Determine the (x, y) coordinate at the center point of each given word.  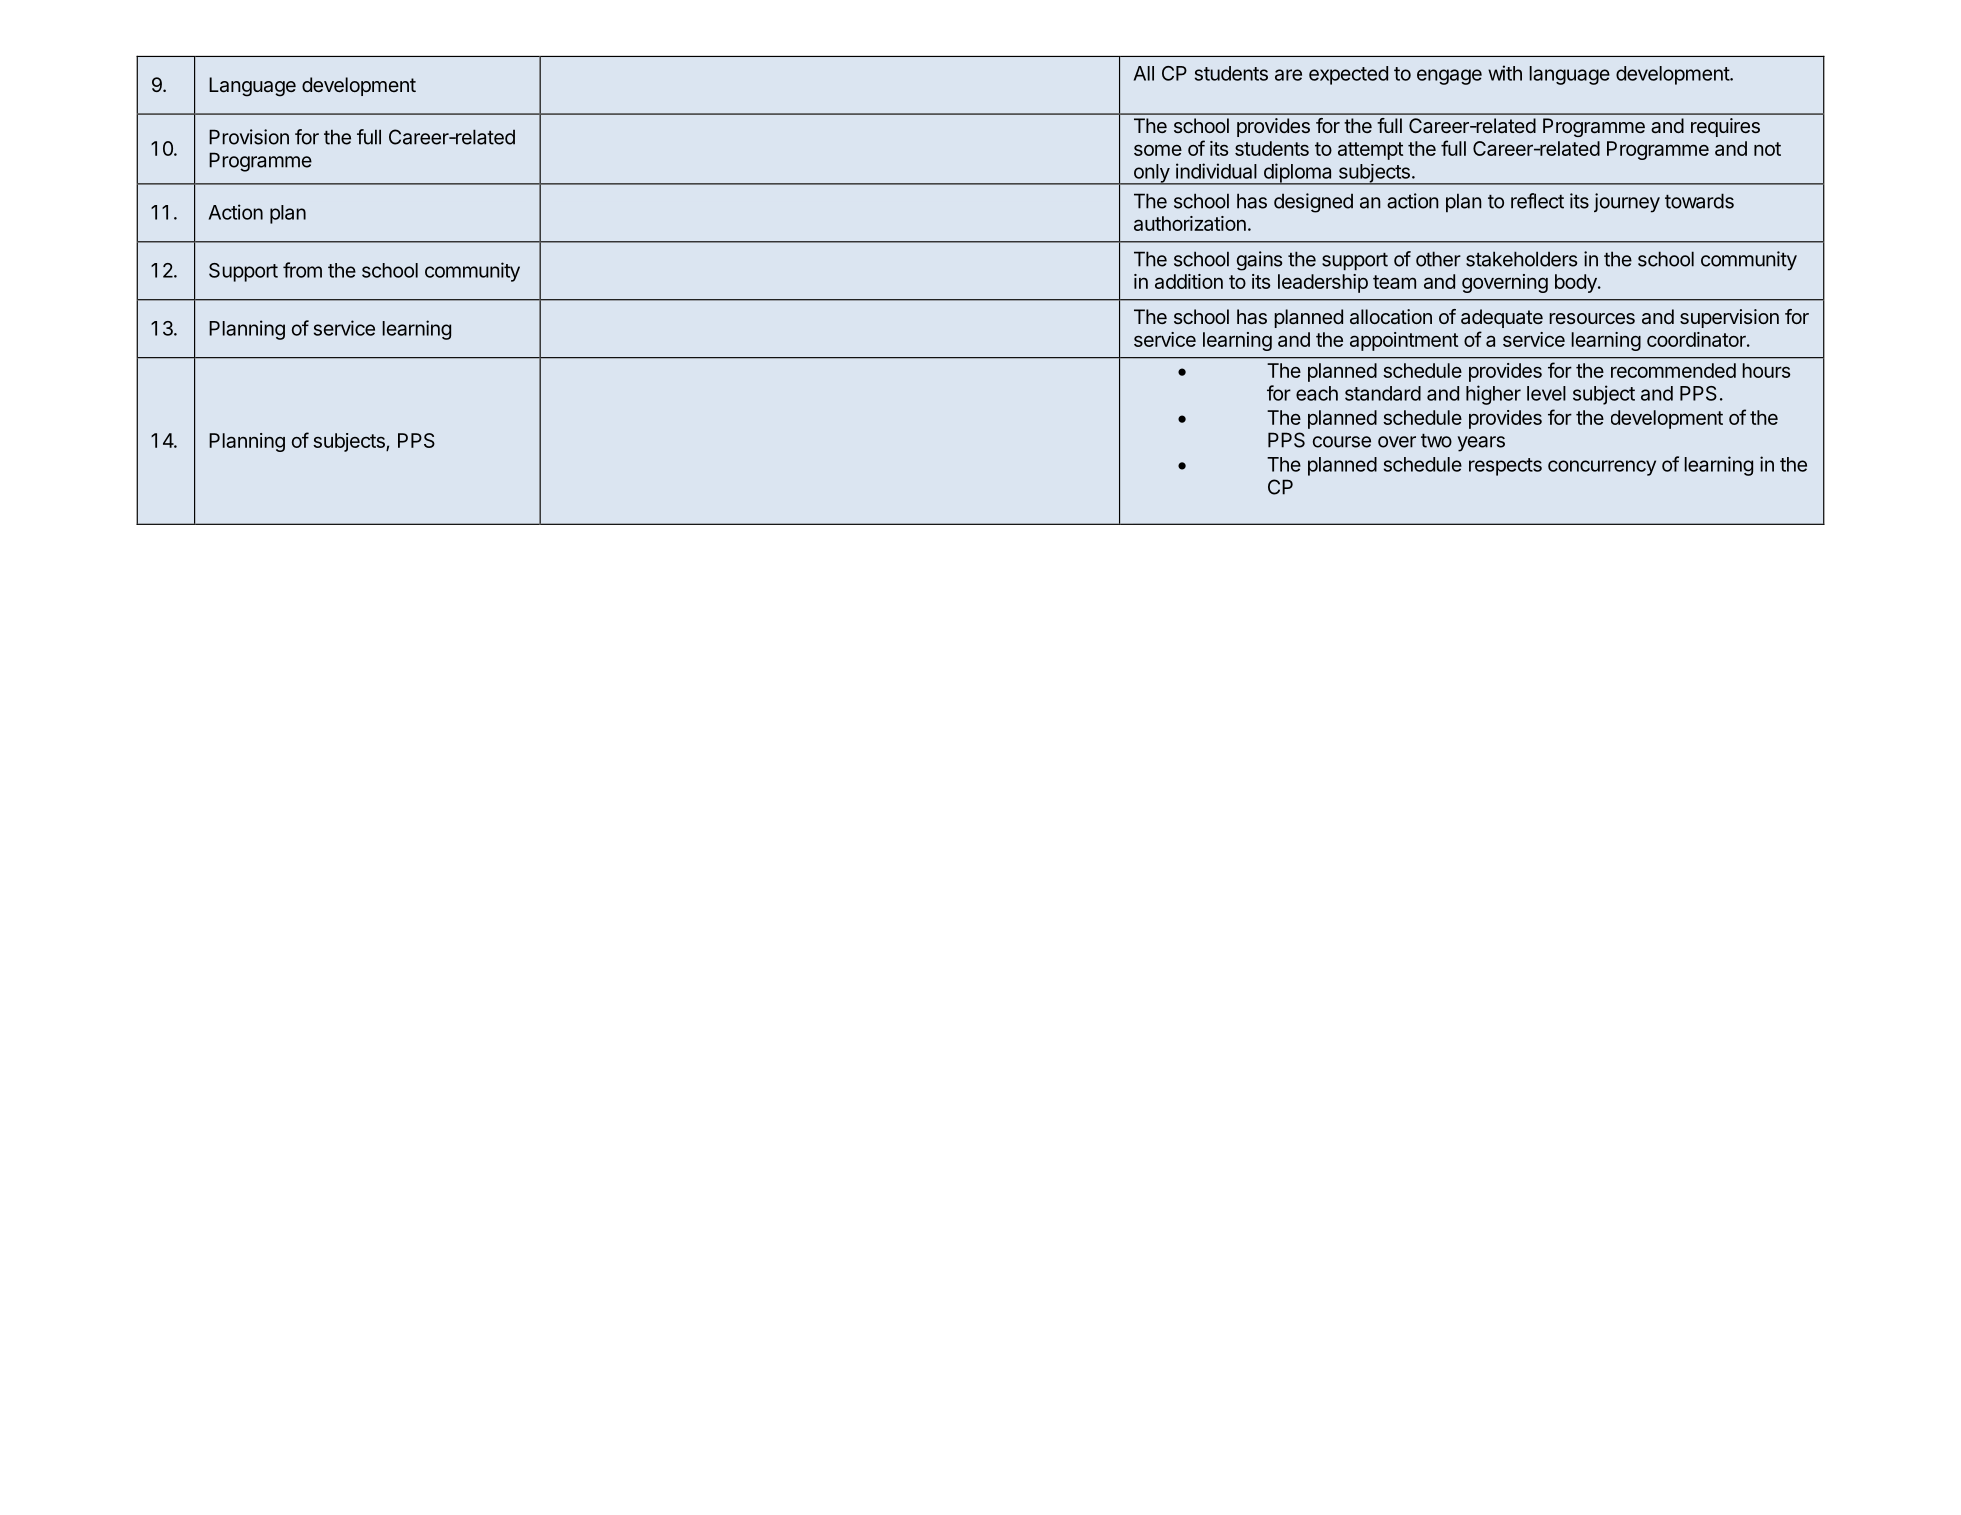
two (1436, 441)
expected (1348, 75)
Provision (249, 137)
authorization (1190, 223)
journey (1627, 203)
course (1342, 442)
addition (1189, 281)
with (1505, 73)
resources (1592, 318)
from (302, 270)
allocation (1391, 316)
